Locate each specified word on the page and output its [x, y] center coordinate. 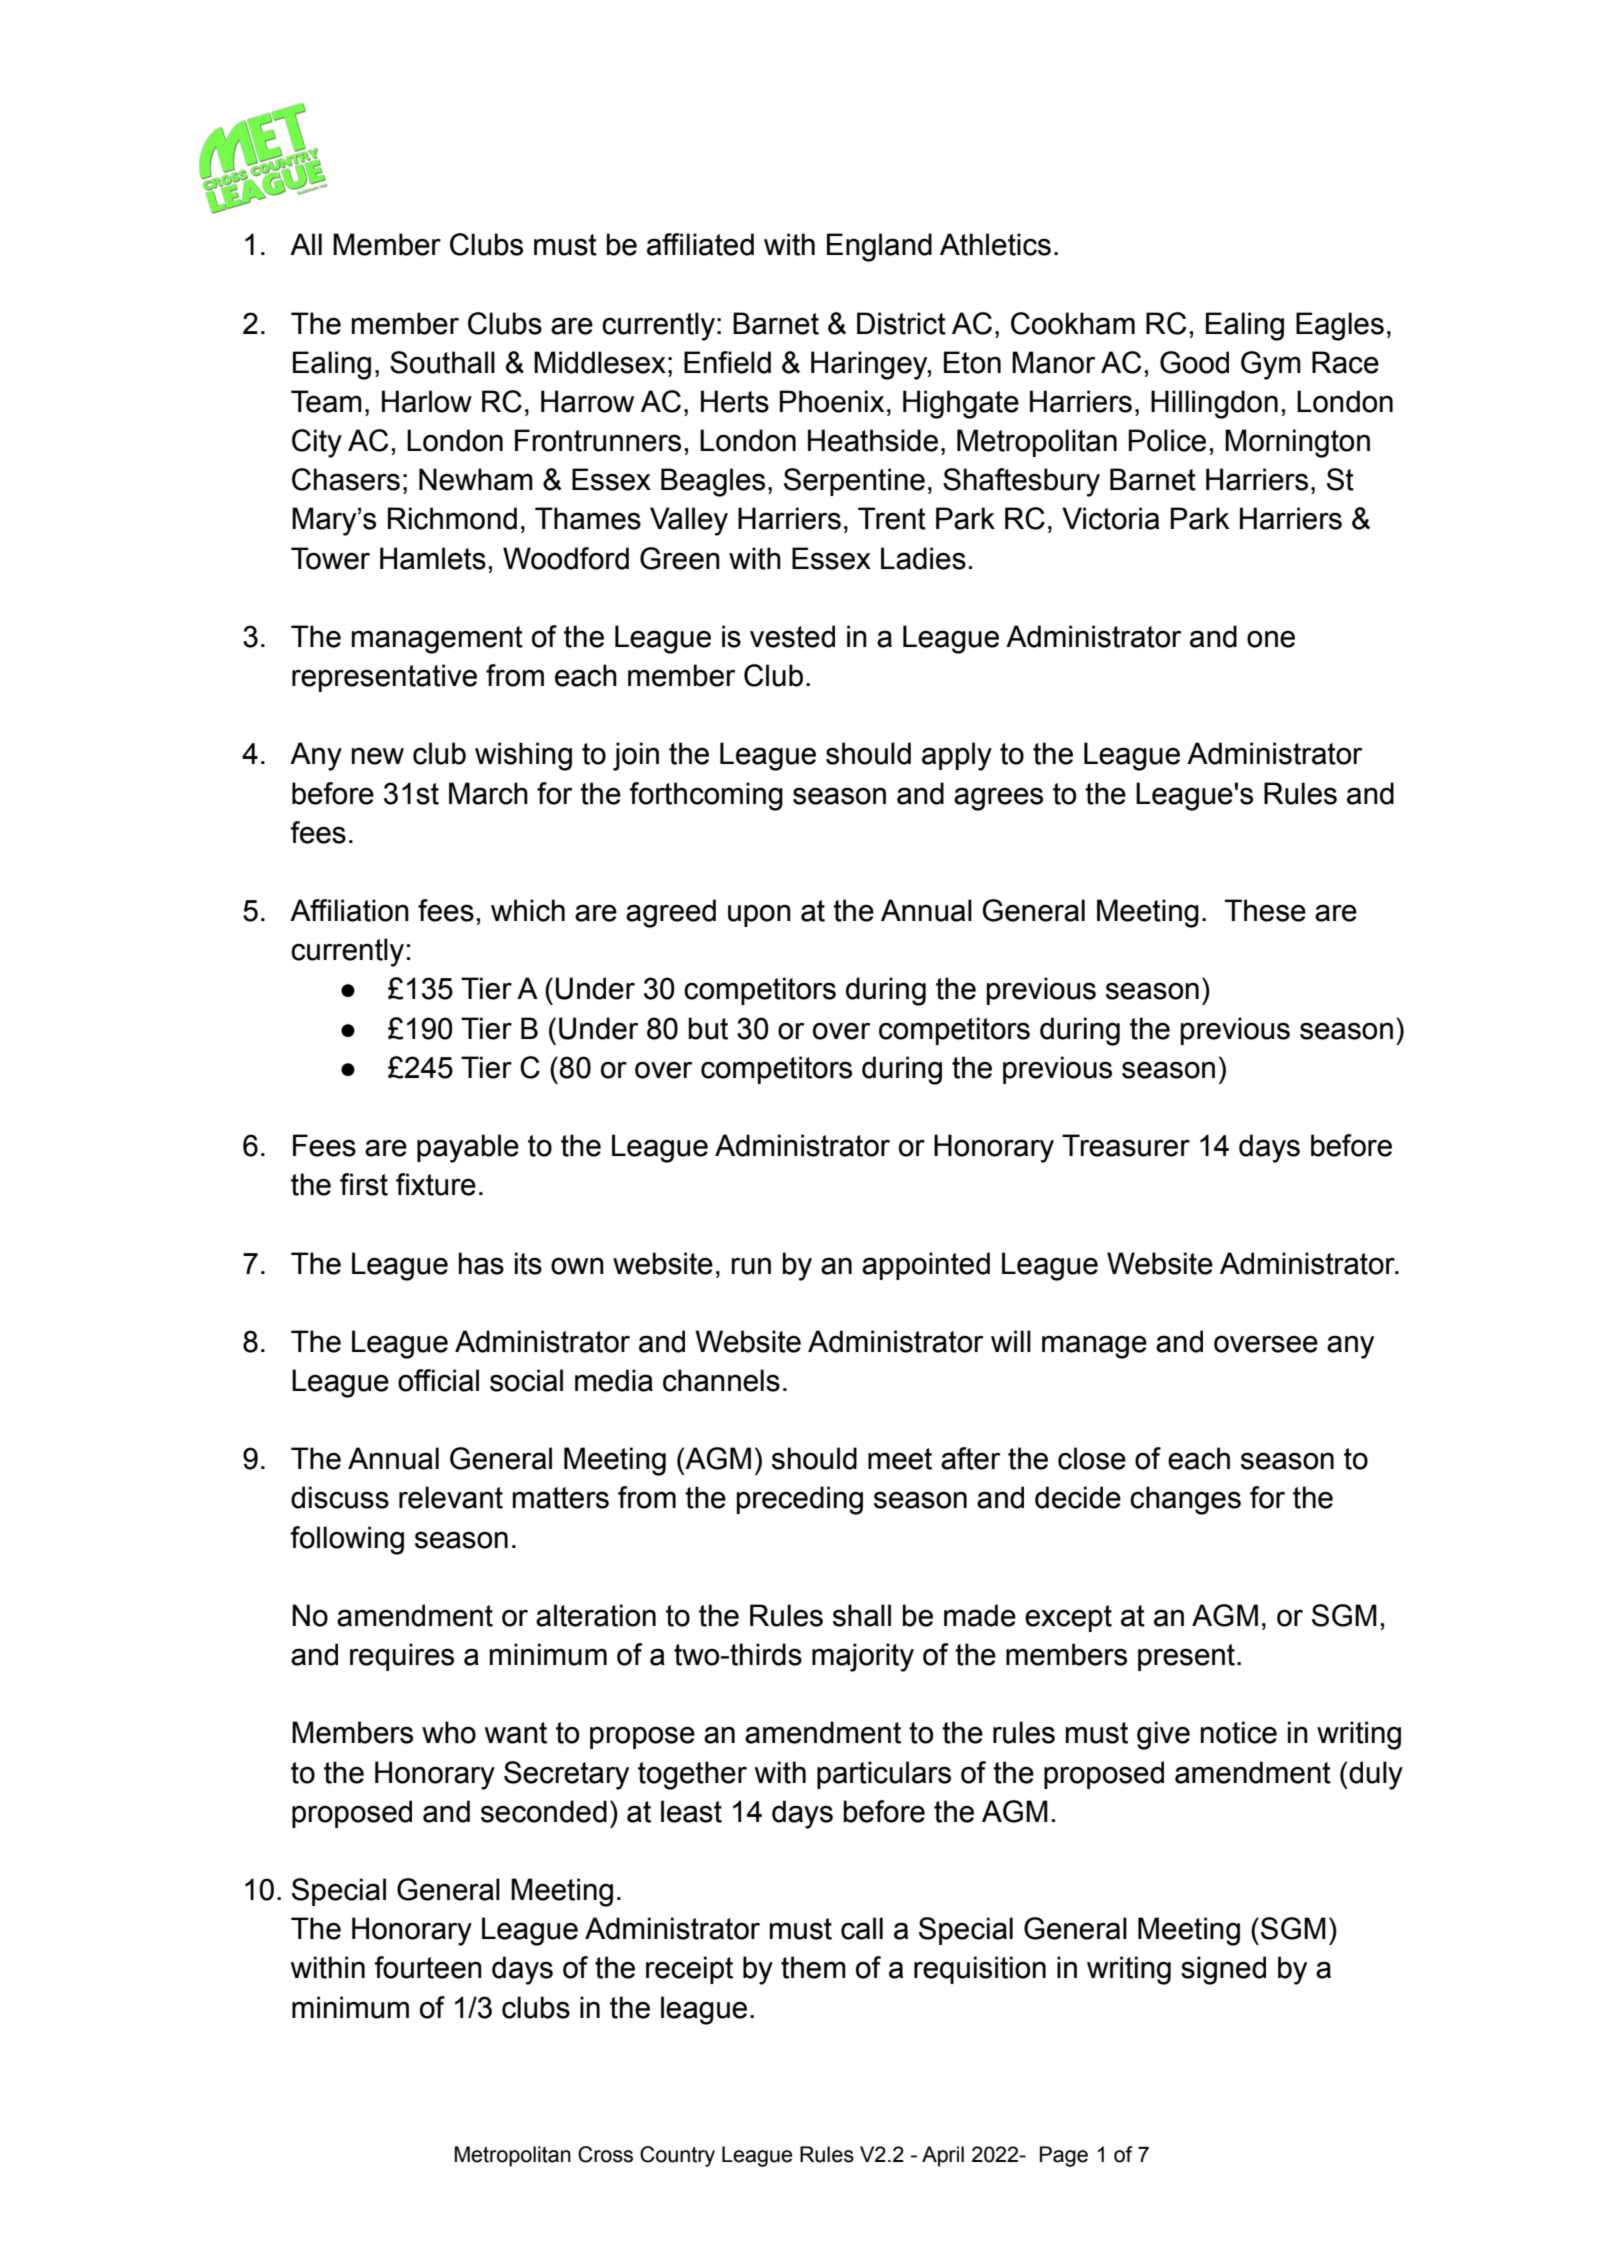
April [943, 2156]
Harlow [427, 401]
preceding [800, 1500]
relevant [451, 1497]
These [1265, 910]
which [528, 910]
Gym [1271, 365]
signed [1223, 1970]
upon [759, 915]
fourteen [428, 1967]
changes [1185, 1500]
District [901, 323]
